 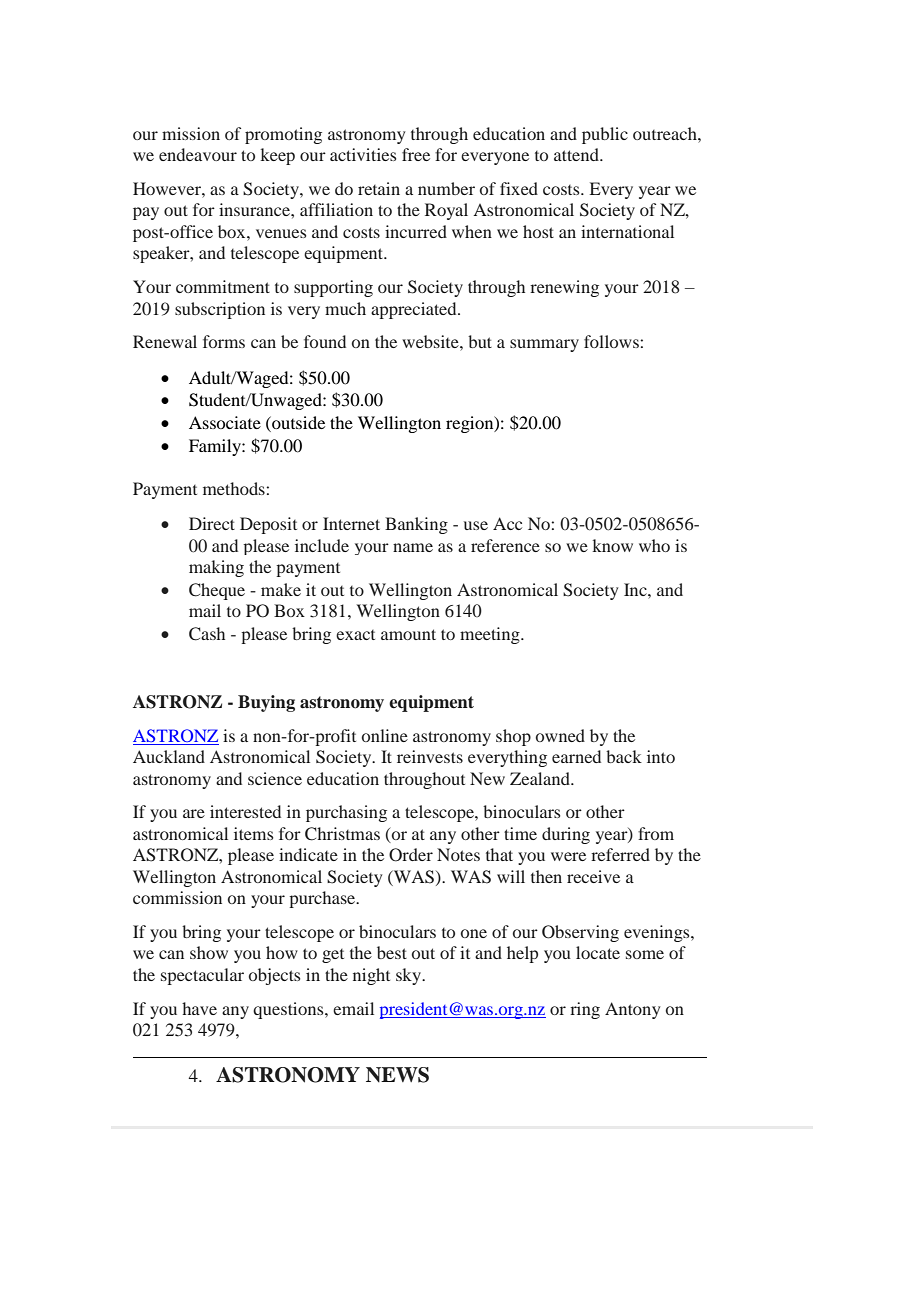 I want to click on free, so click(x=416, y=154).
